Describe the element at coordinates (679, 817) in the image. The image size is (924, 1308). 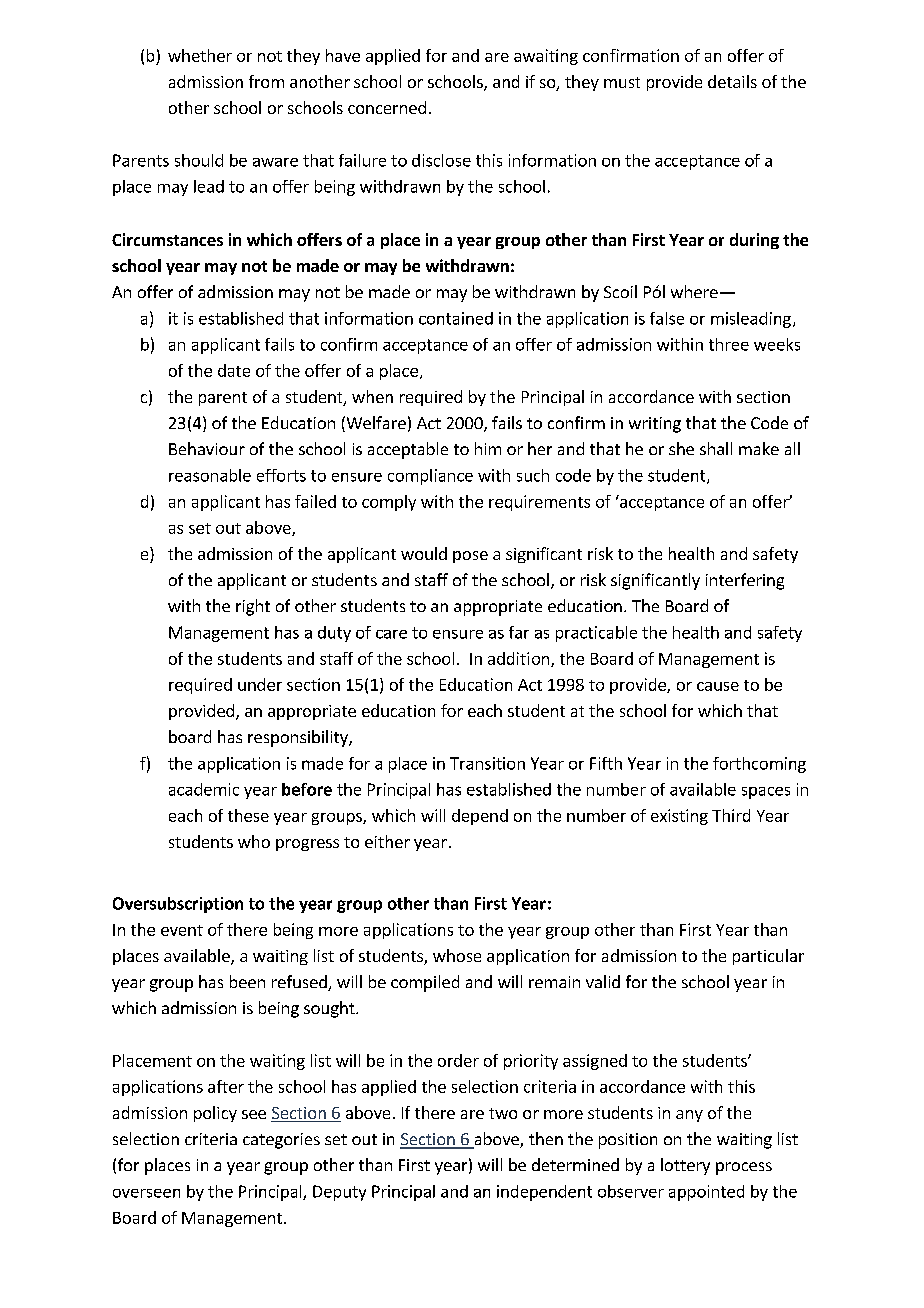
I see `existing` at that location.
